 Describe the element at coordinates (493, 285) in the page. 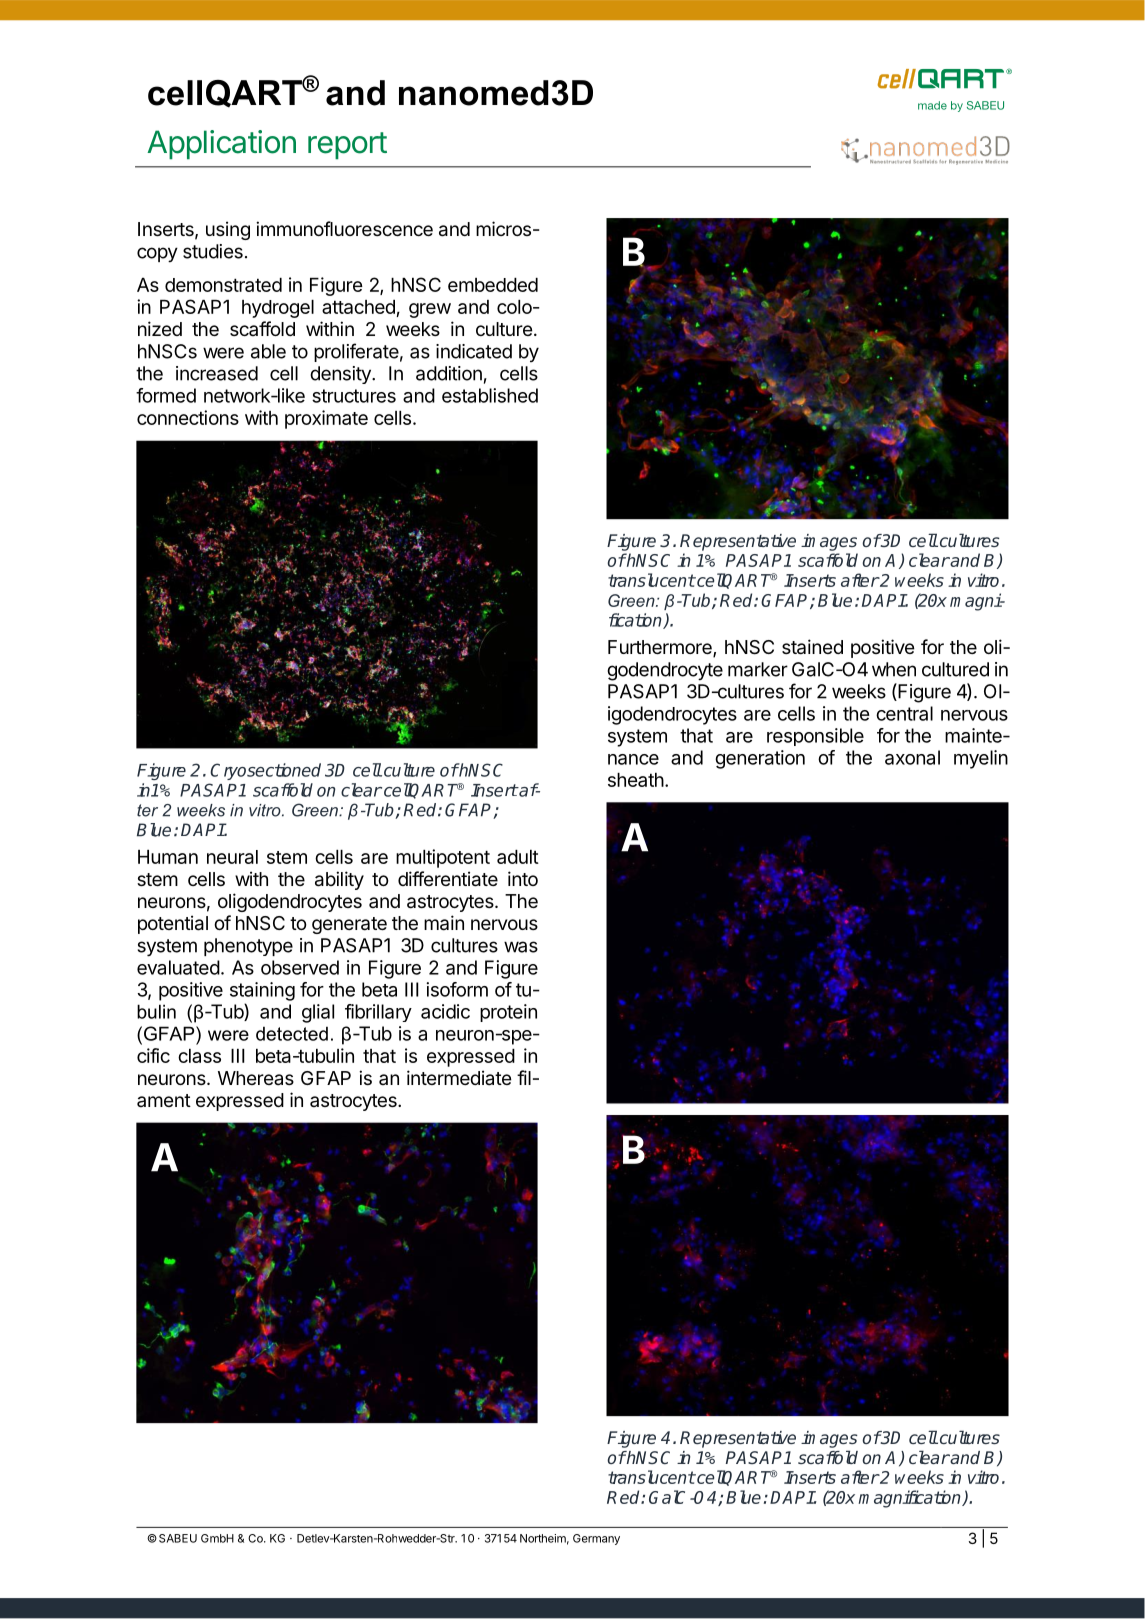

I see `embedded` at that location.
